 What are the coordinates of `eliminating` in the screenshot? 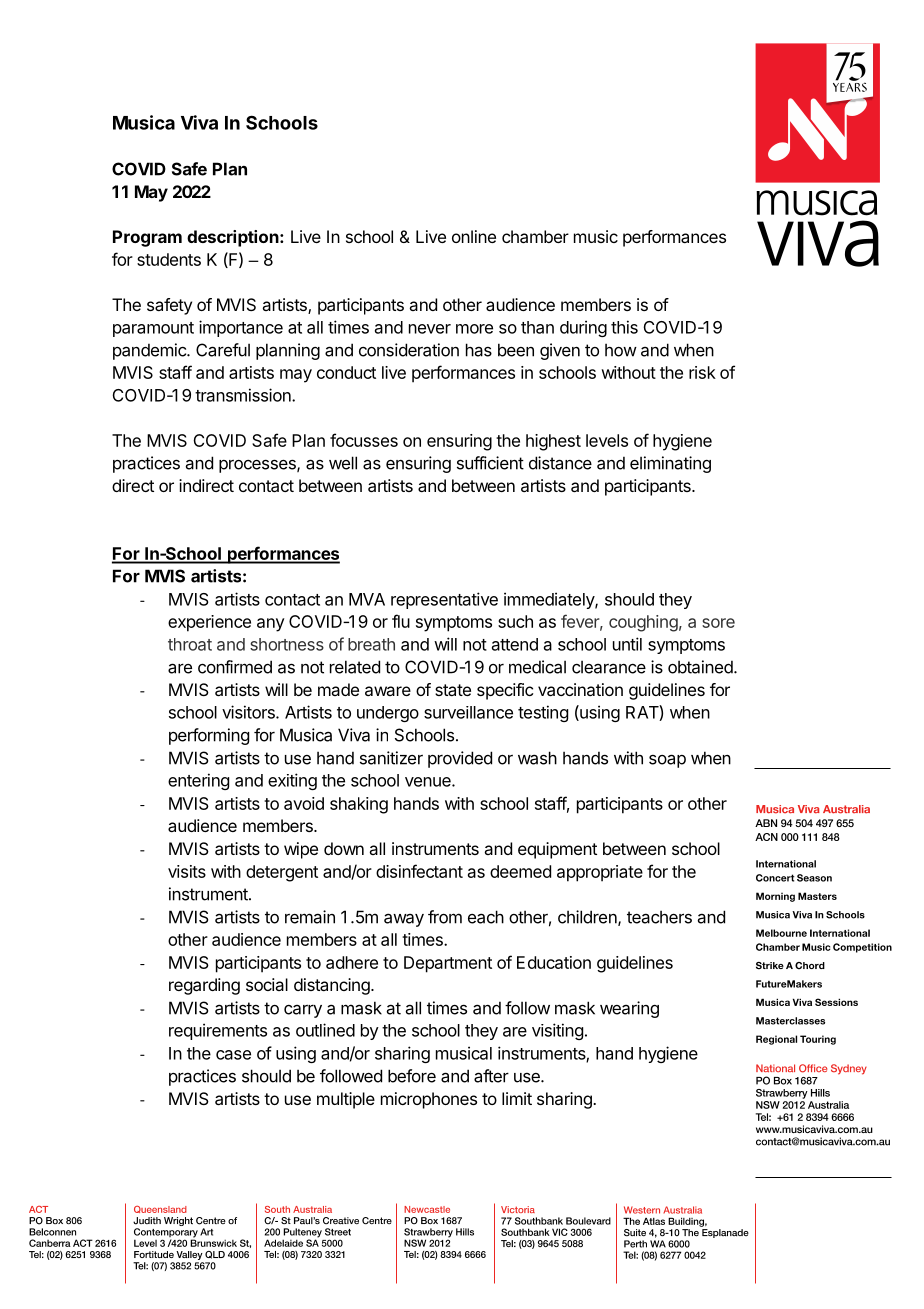 It's located at (670, 464).
